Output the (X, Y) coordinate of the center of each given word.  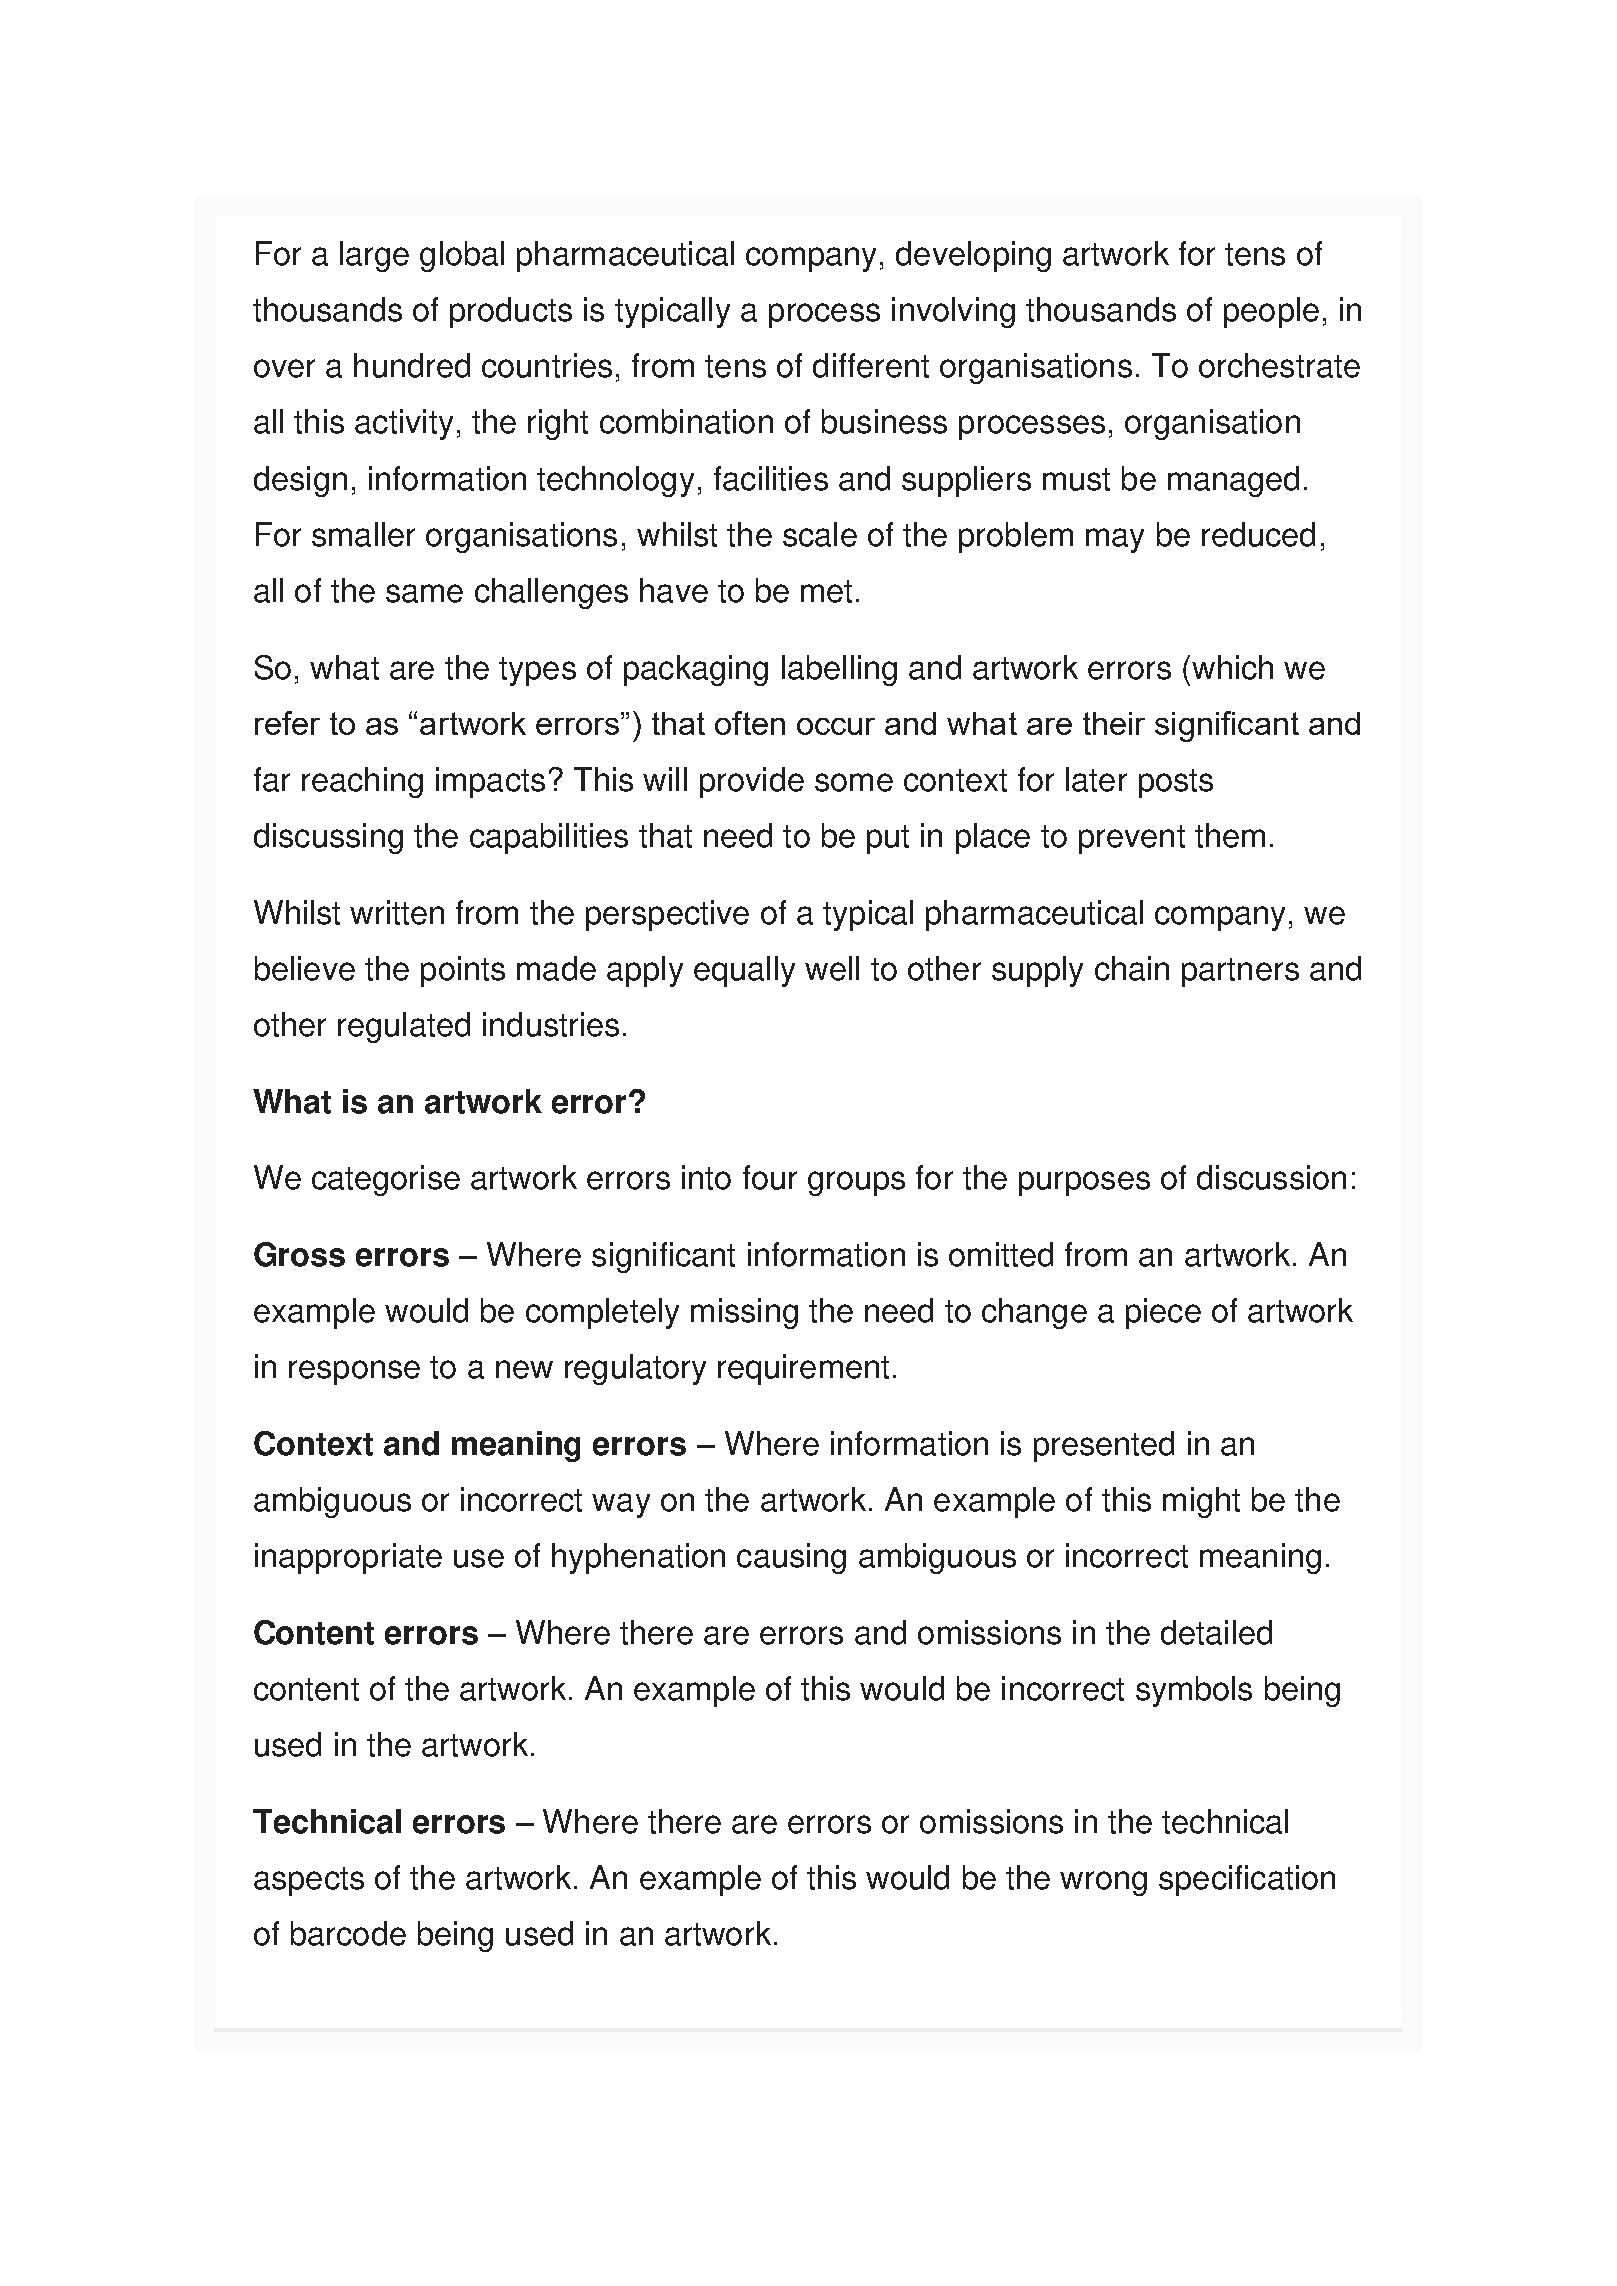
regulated (404, 1027)
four (770, 1177)
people (1271, 312)
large (374, 256)
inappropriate (348, 1558)
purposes (1084, 1183)
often (750, 723)
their (1114, 723)
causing (791, 1558)
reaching (362, 782)
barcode (348, 1933)
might (1201, 1502)
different (871, 365)
